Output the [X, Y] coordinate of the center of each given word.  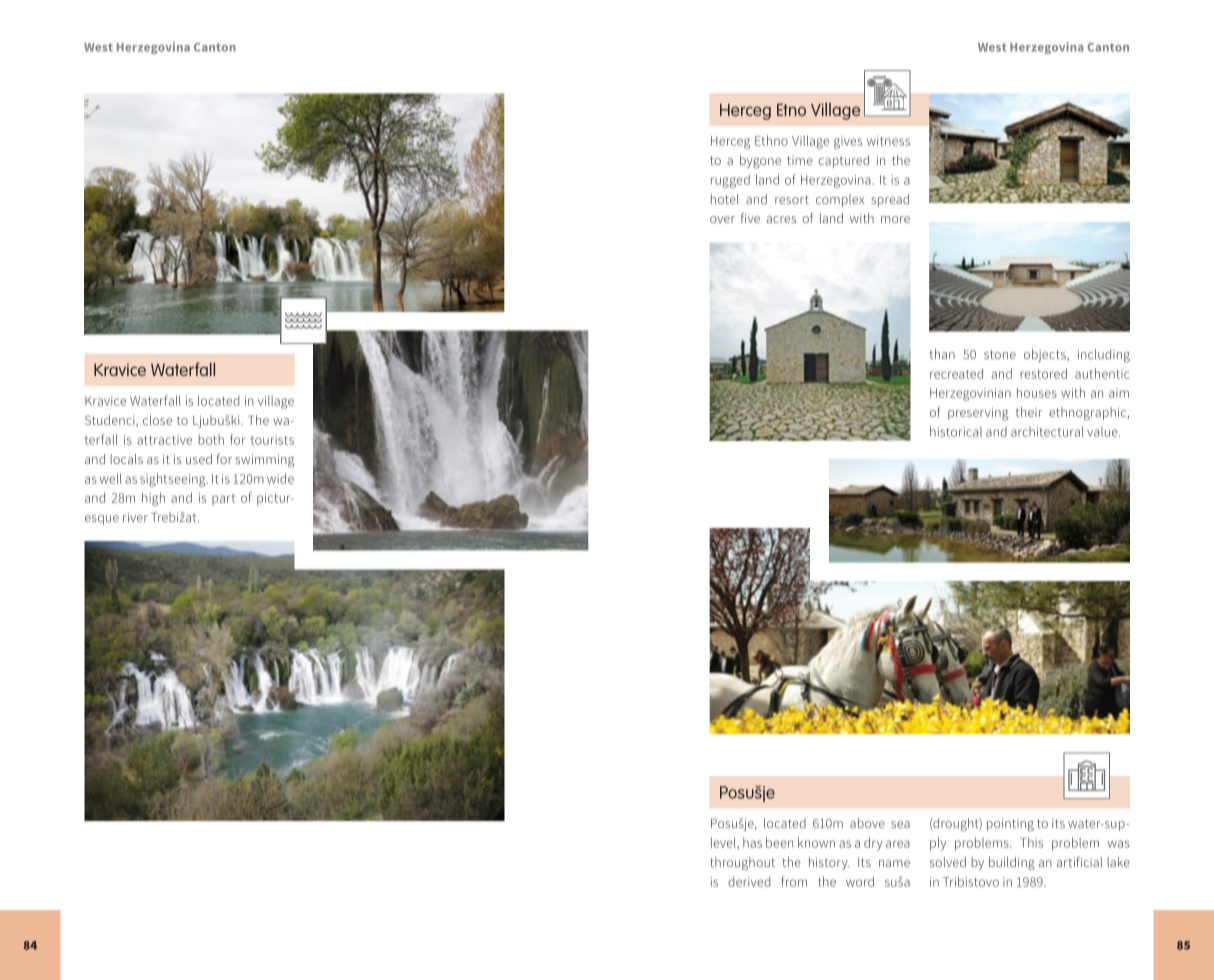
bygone [760, 161]
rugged [730, 181]
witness [888, 141]
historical [956, 431]
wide [280, 478]
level [724, 843]
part [223, 499]
